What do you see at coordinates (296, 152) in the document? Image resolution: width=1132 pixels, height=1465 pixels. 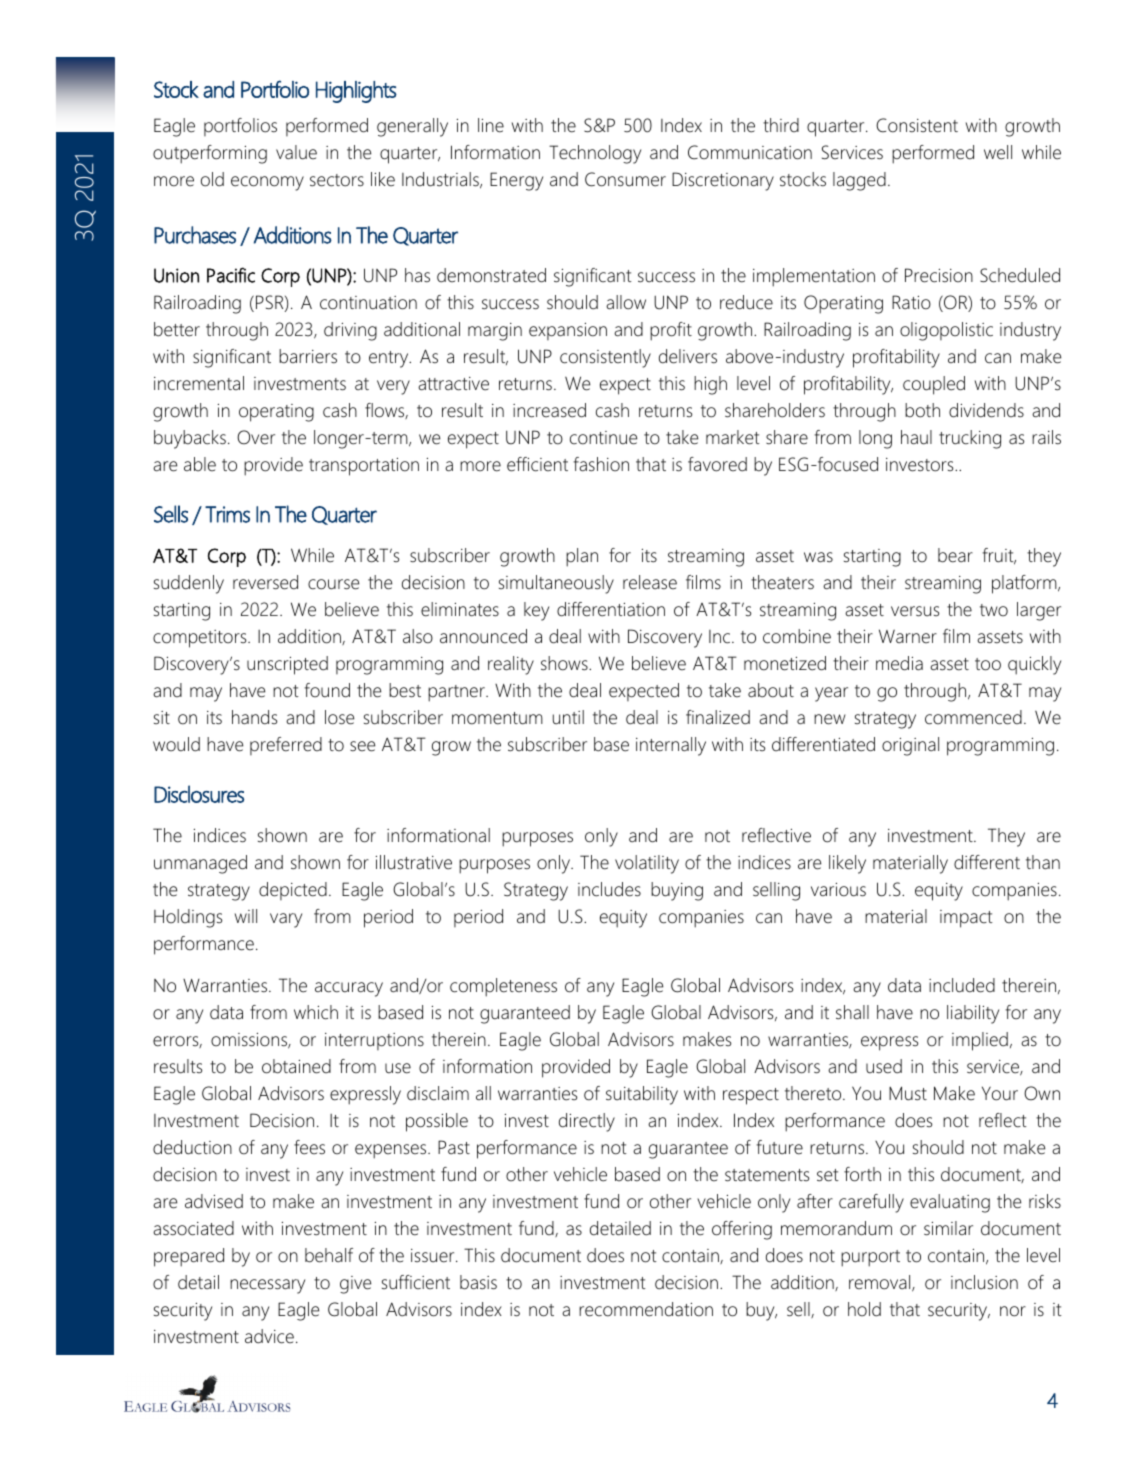 I see `value` at bounding box center [296, 152].
